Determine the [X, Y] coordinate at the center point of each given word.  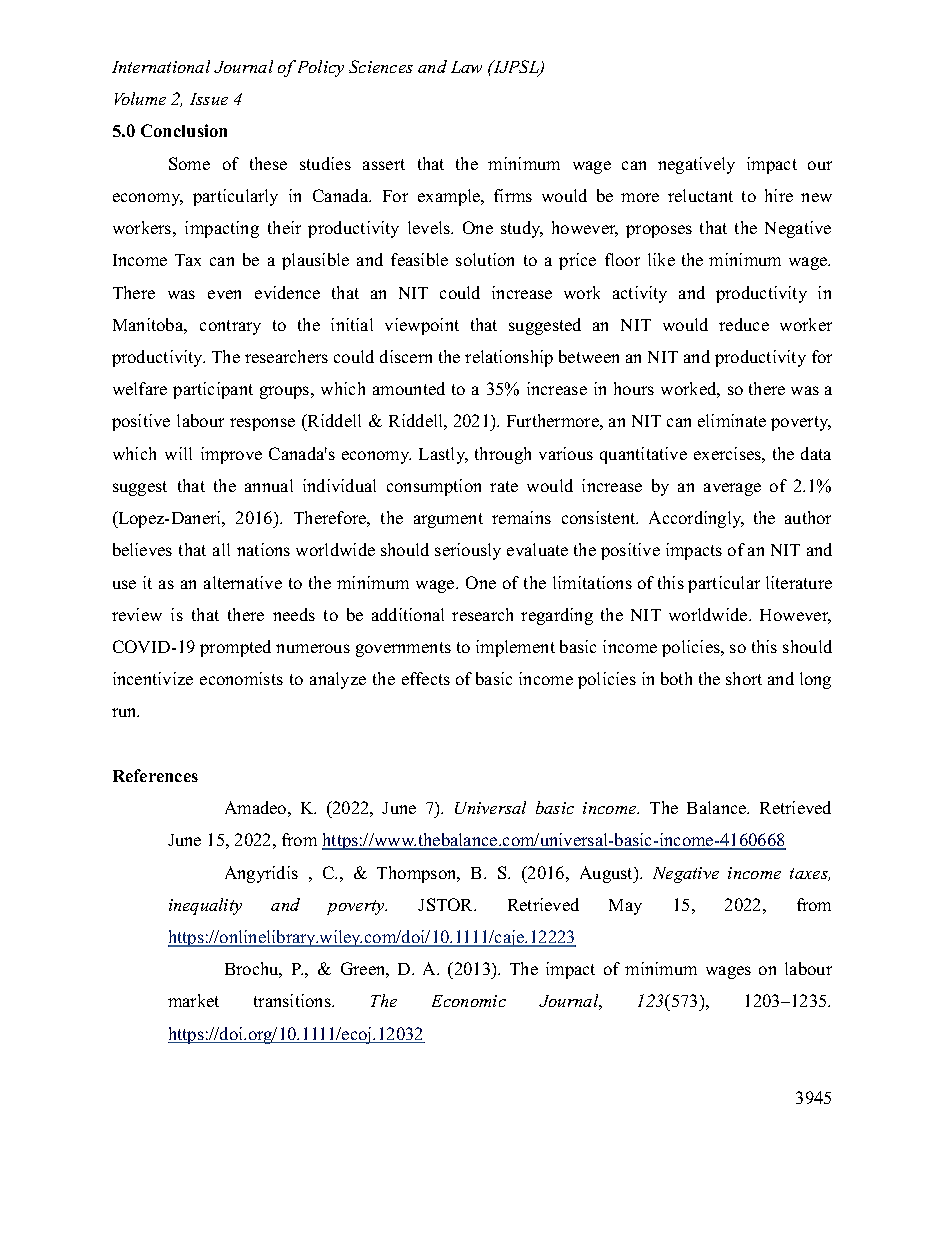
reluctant [700, 195]
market [193, 1000]
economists [241, 678]
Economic [469, 1001]
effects [426, 678]
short [744, 678]
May [625, 907]
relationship [509, 358]
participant [213, 390]
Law [466, 67]
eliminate [732, 420]
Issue [209, 99]
